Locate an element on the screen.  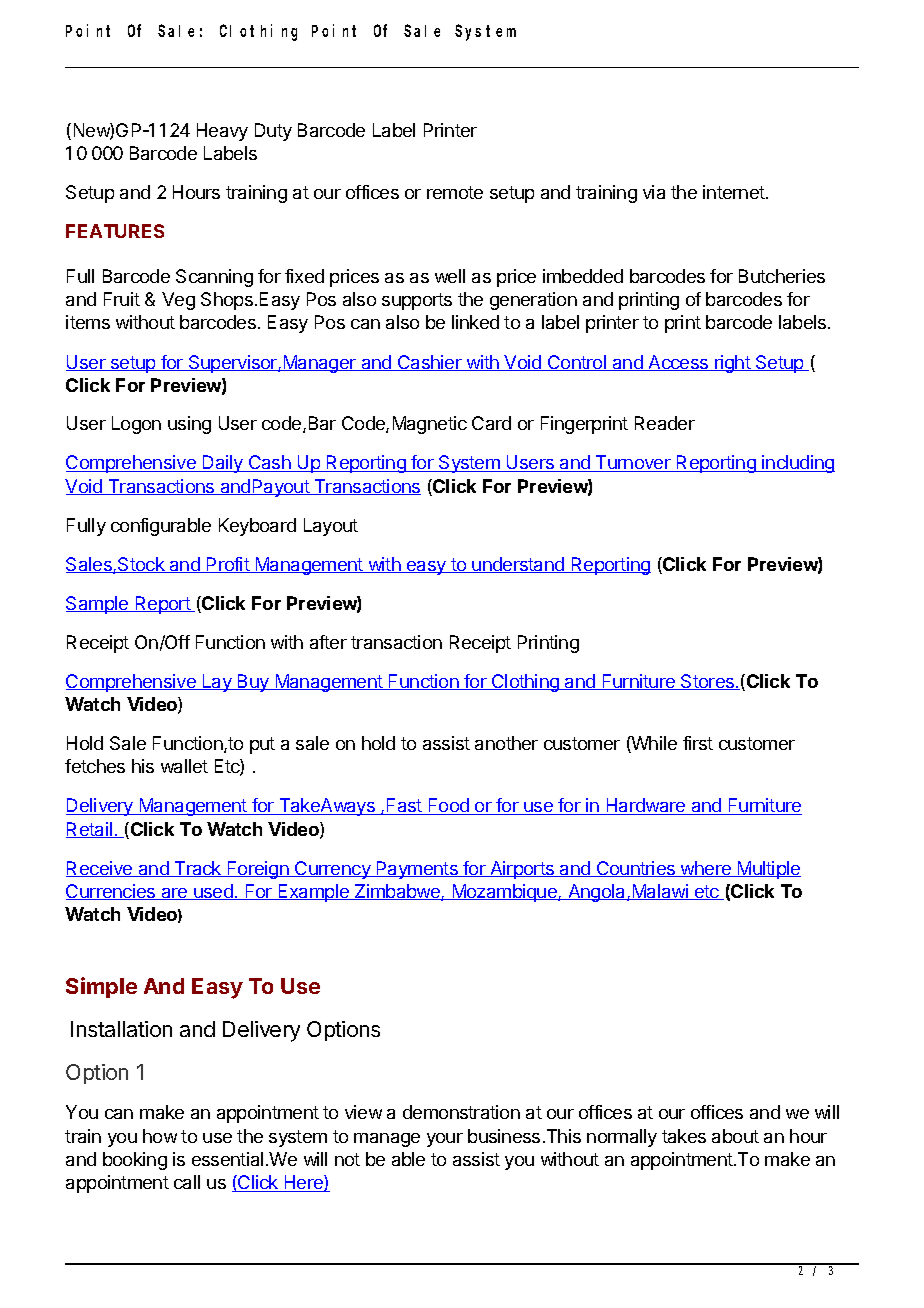
remote is located at coordinates (455, 192).
